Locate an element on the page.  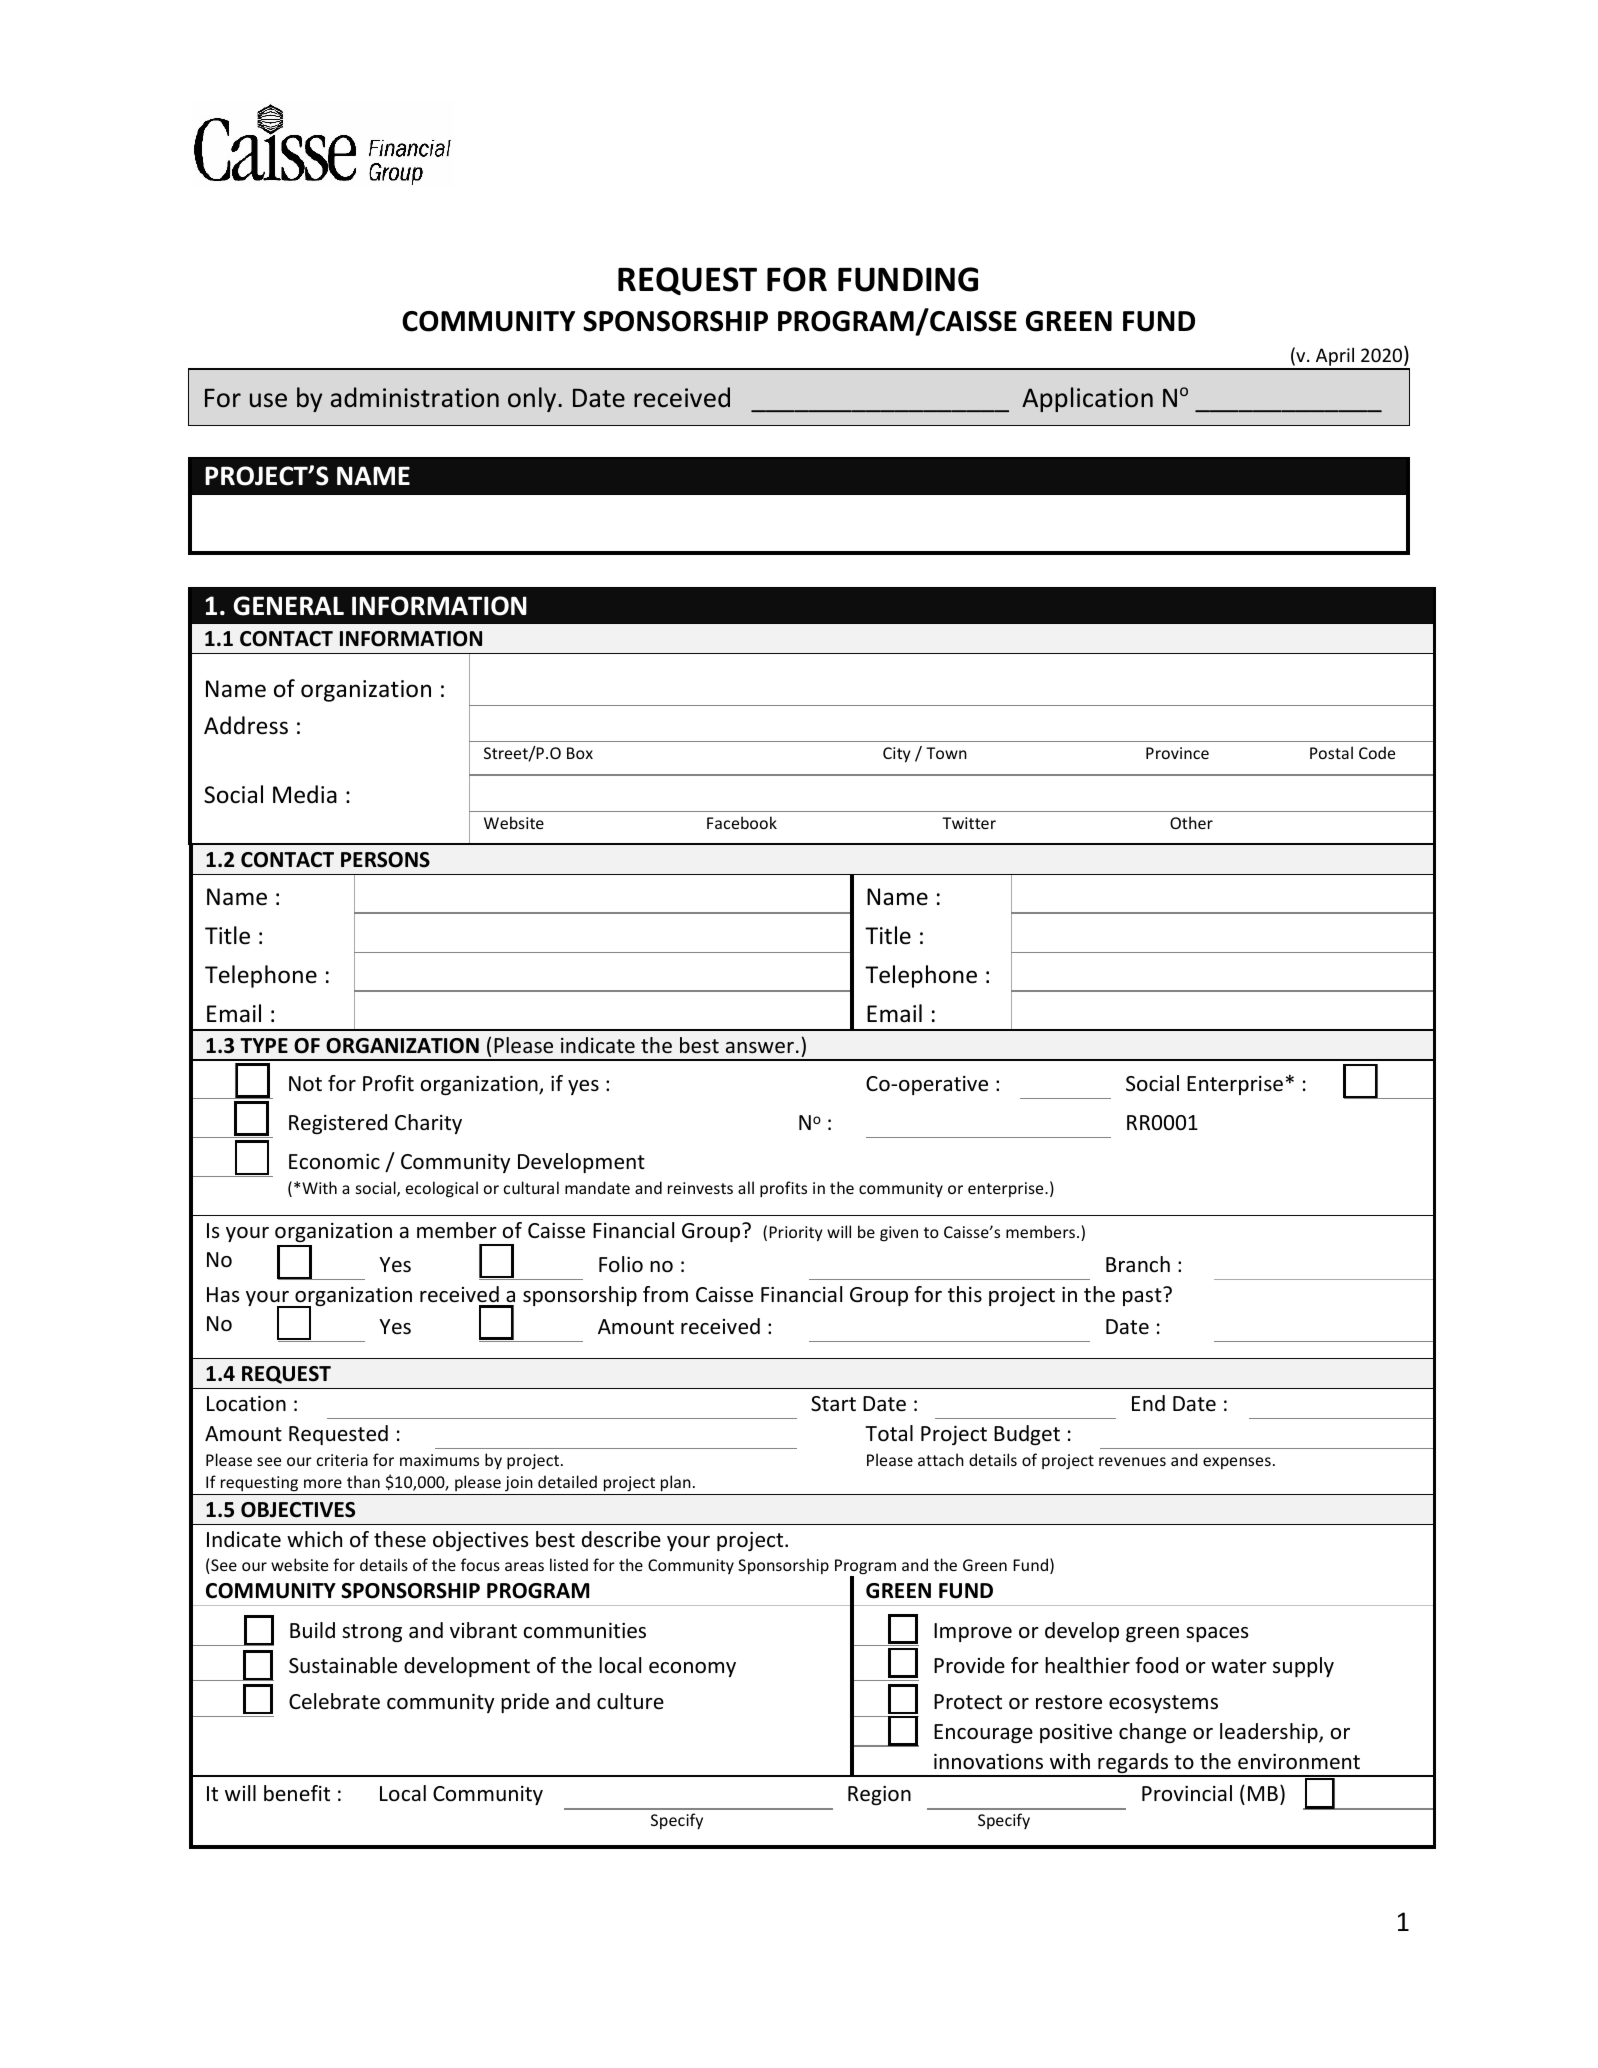
Region is located at coordinates (879, 1795).
